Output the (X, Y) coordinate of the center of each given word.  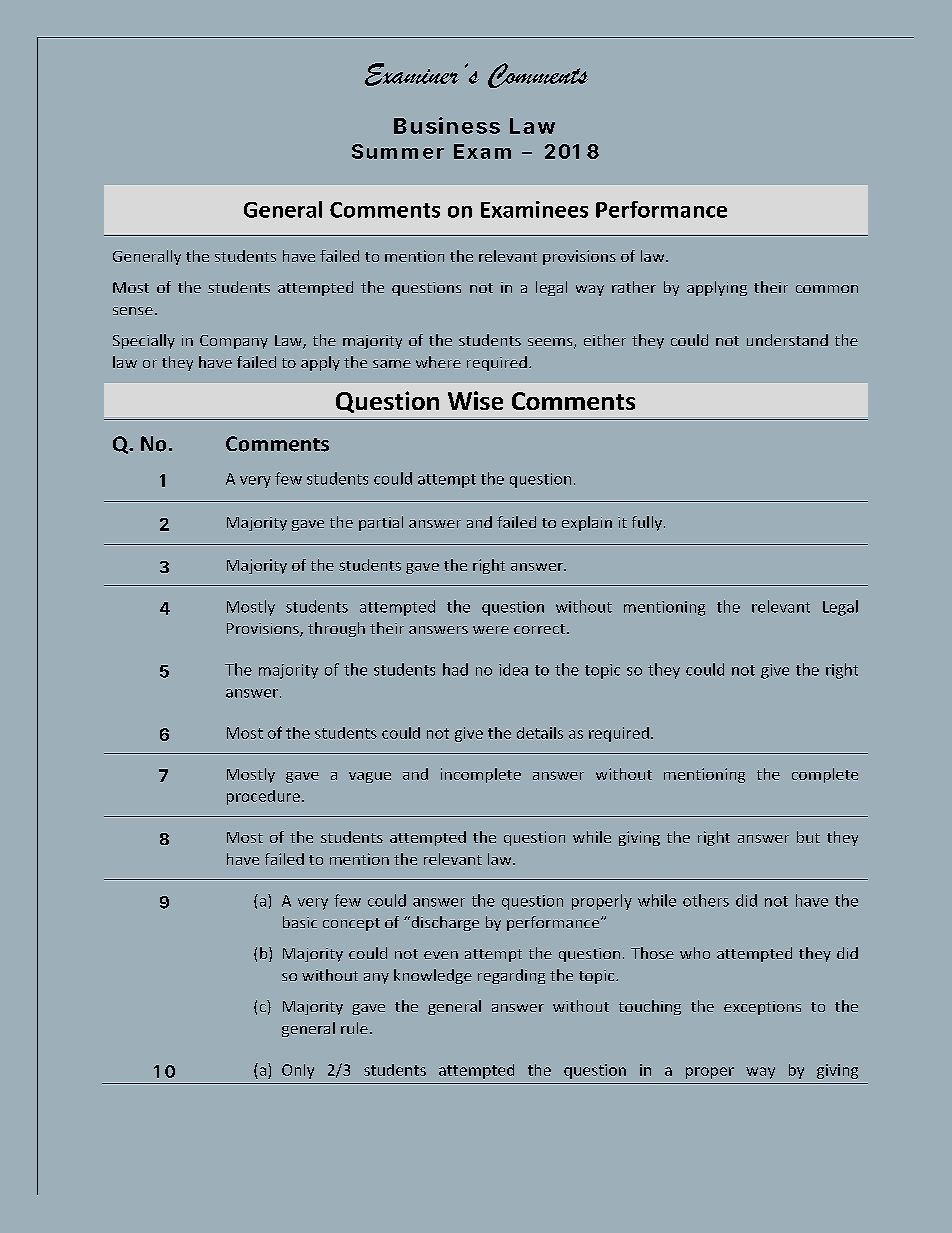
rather (634, 287)
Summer (398, 151)
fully (648, 523)
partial (381, 523)
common (827, 289)
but (808, 837)
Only (298, 1071)
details (540, 733)
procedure (263, 797)
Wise (475, 400)
